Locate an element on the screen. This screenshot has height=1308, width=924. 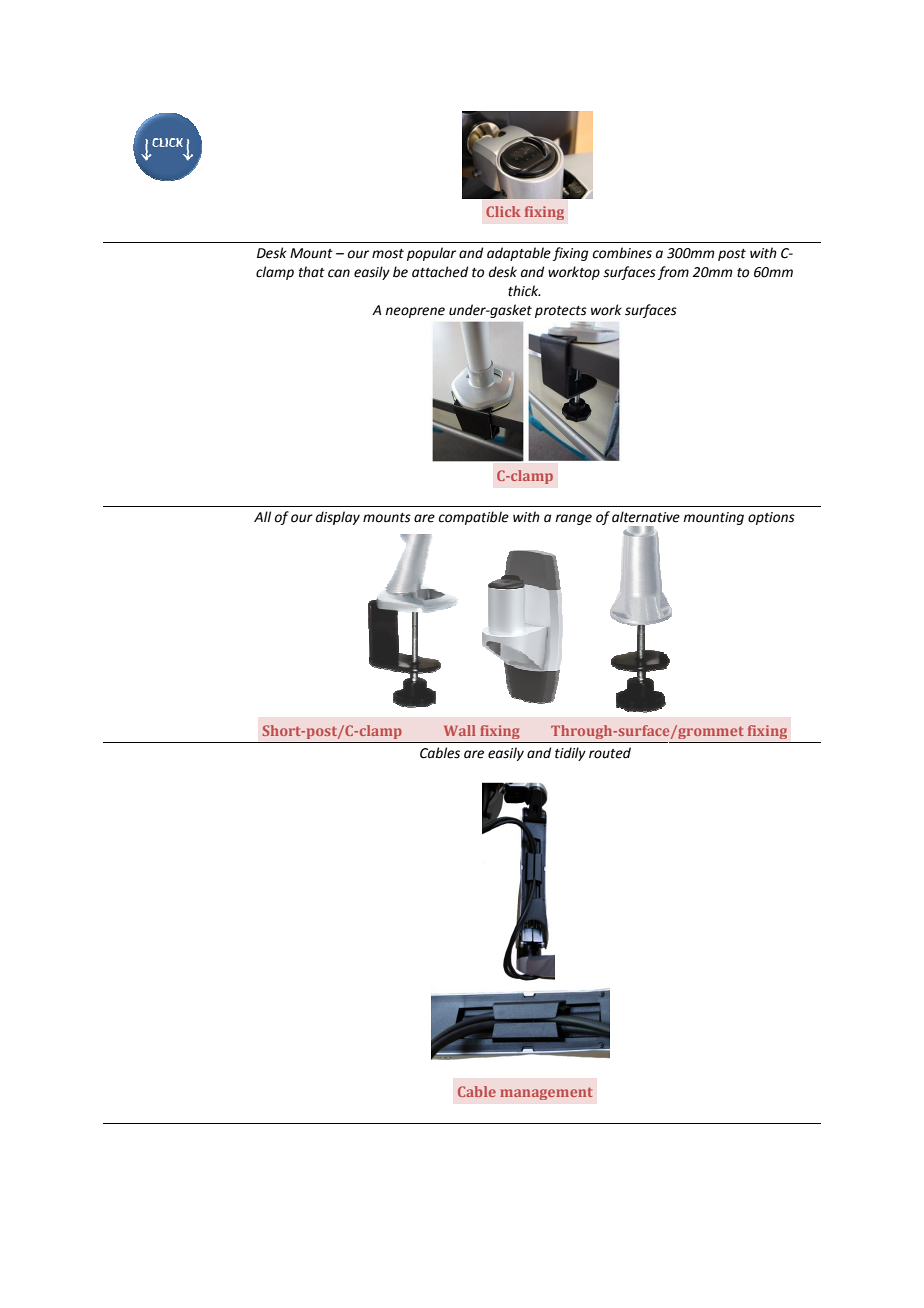
routed is located at coordinates (610, 753).
